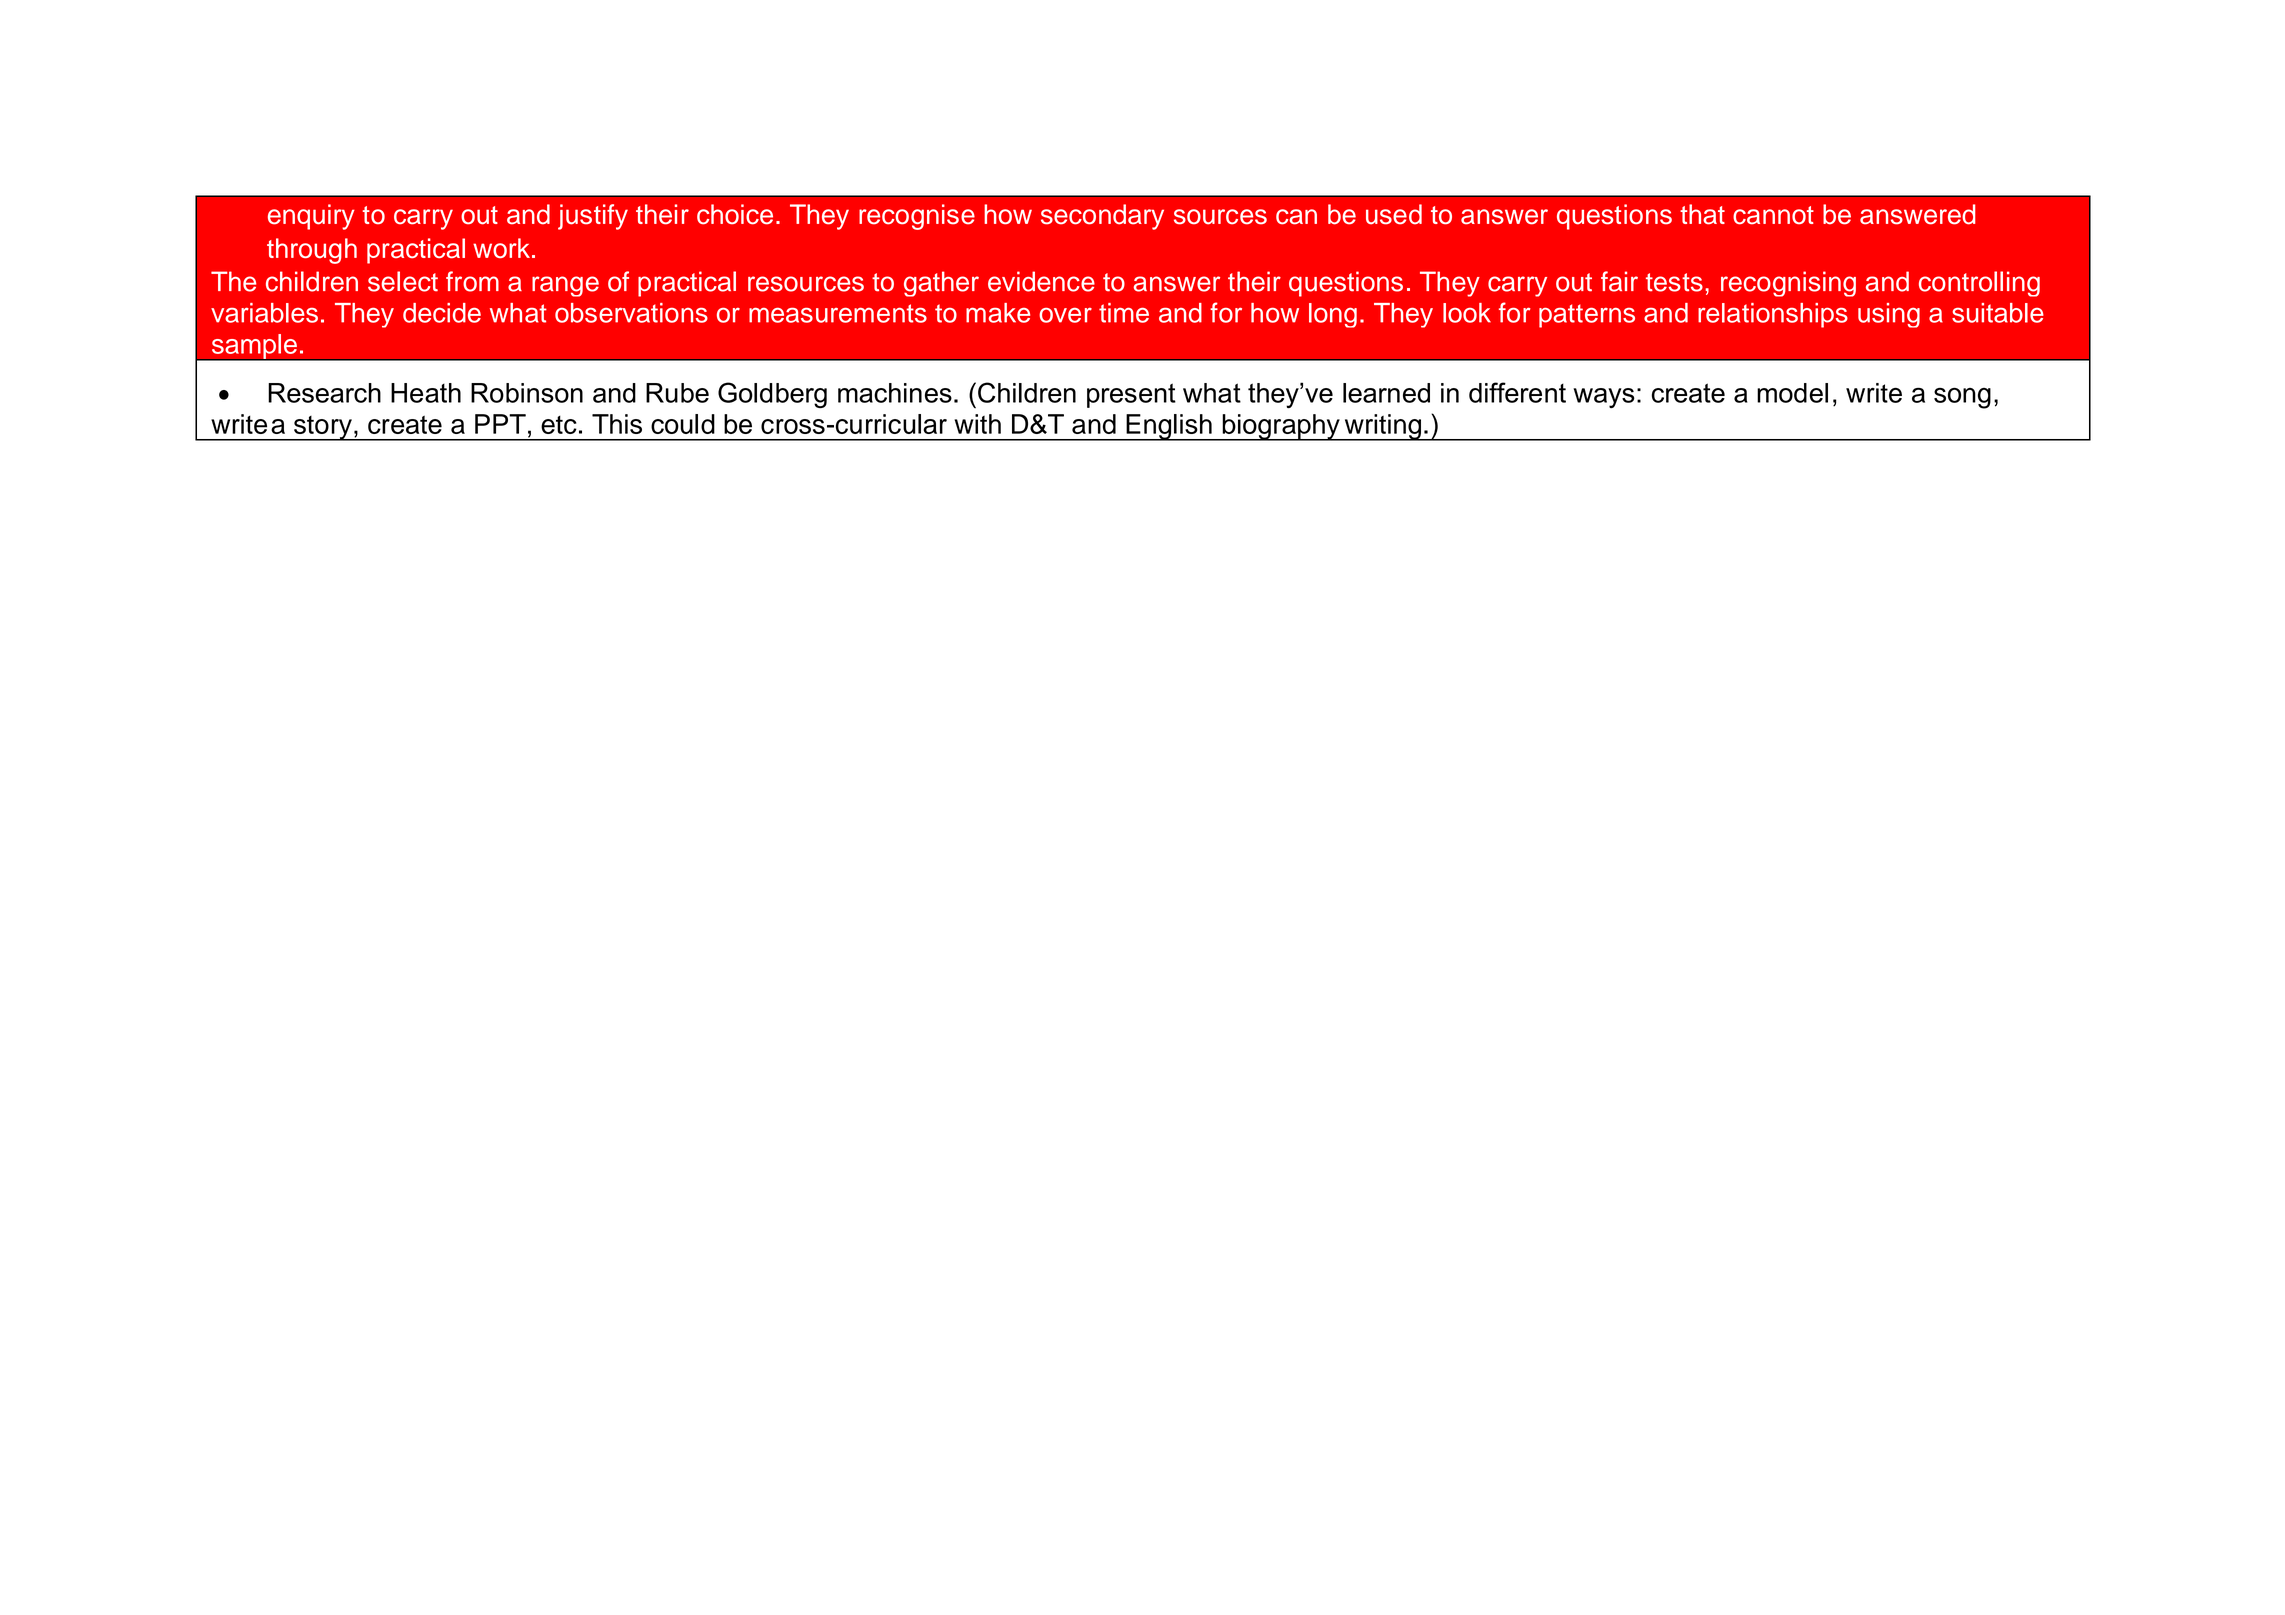  Describe the element at coordinates (442, 313) in the image. I see `decide` at that location.
